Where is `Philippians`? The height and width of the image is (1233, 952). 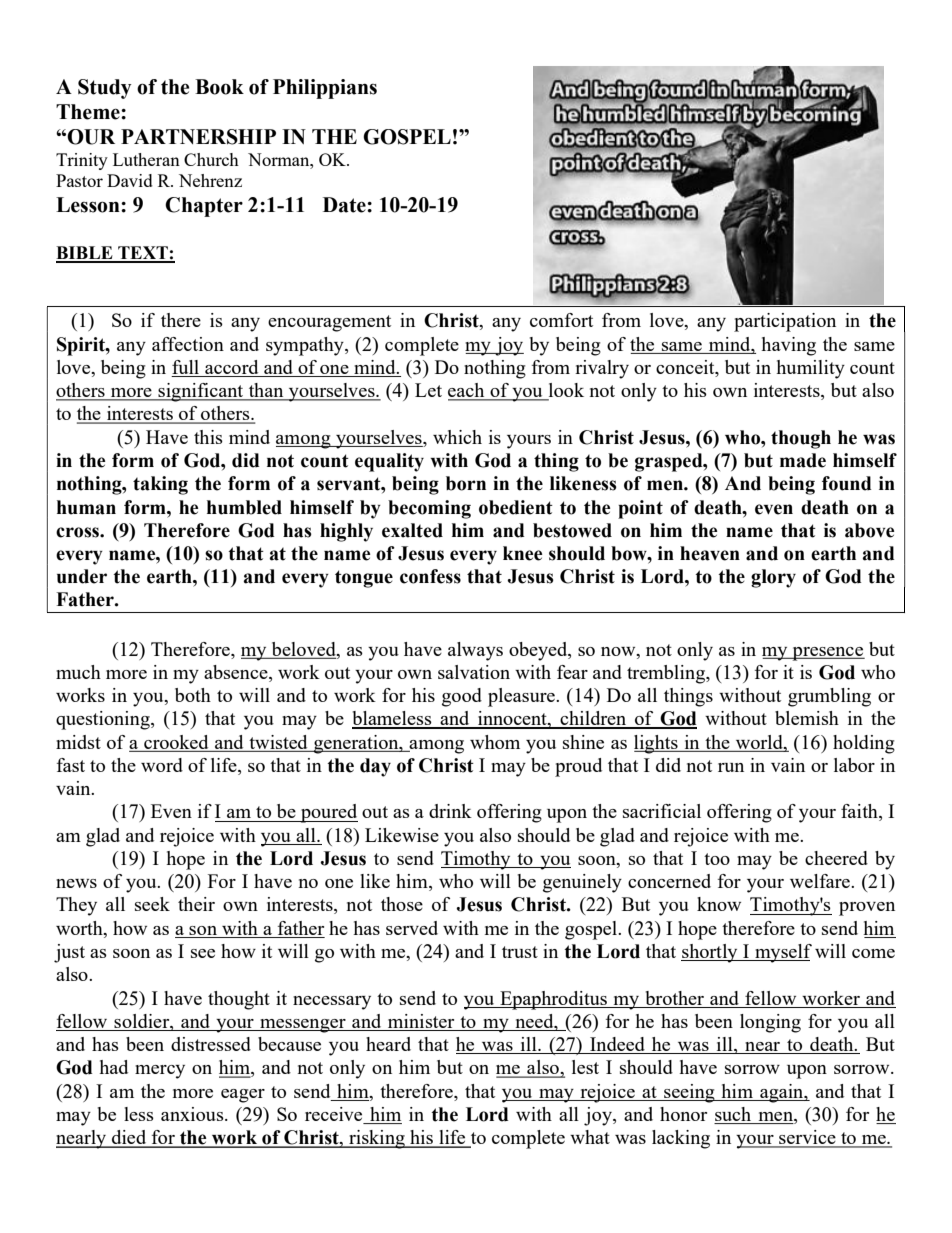 Philippians is located at coordinates (325, 89).
